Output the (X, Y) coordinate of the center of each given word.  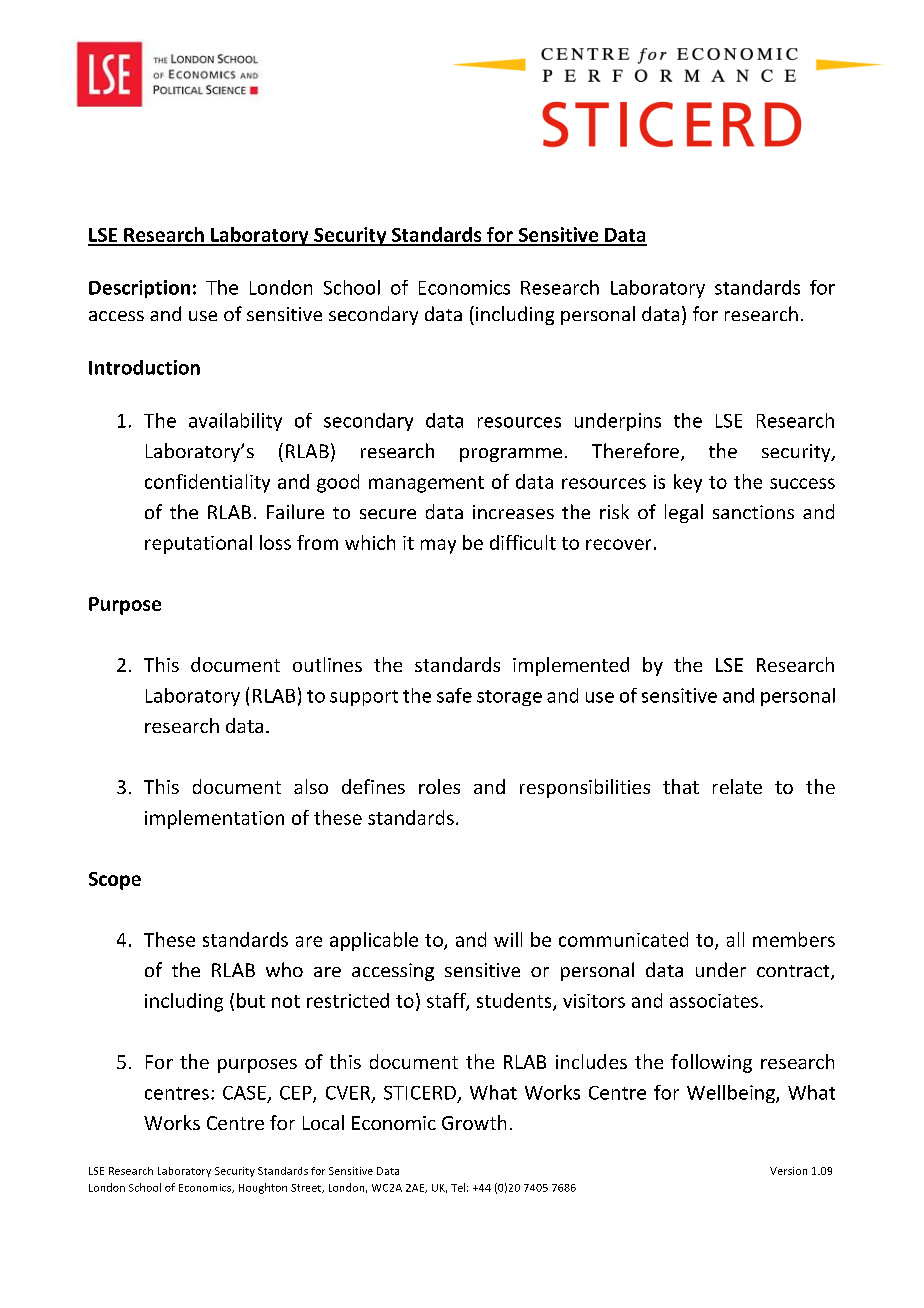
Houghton (263, 1188)
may (438, 546)
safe (454, 695)
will (508, 939)
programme (511, 455)
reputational (198, 544)
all (735, 939)
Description (139, 289)
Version (788, 1171)
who (284, 969)
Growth (474, 1122)
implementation (214, 819)
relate (737, 786)
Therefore (635, 450)
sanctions (753, 512)
